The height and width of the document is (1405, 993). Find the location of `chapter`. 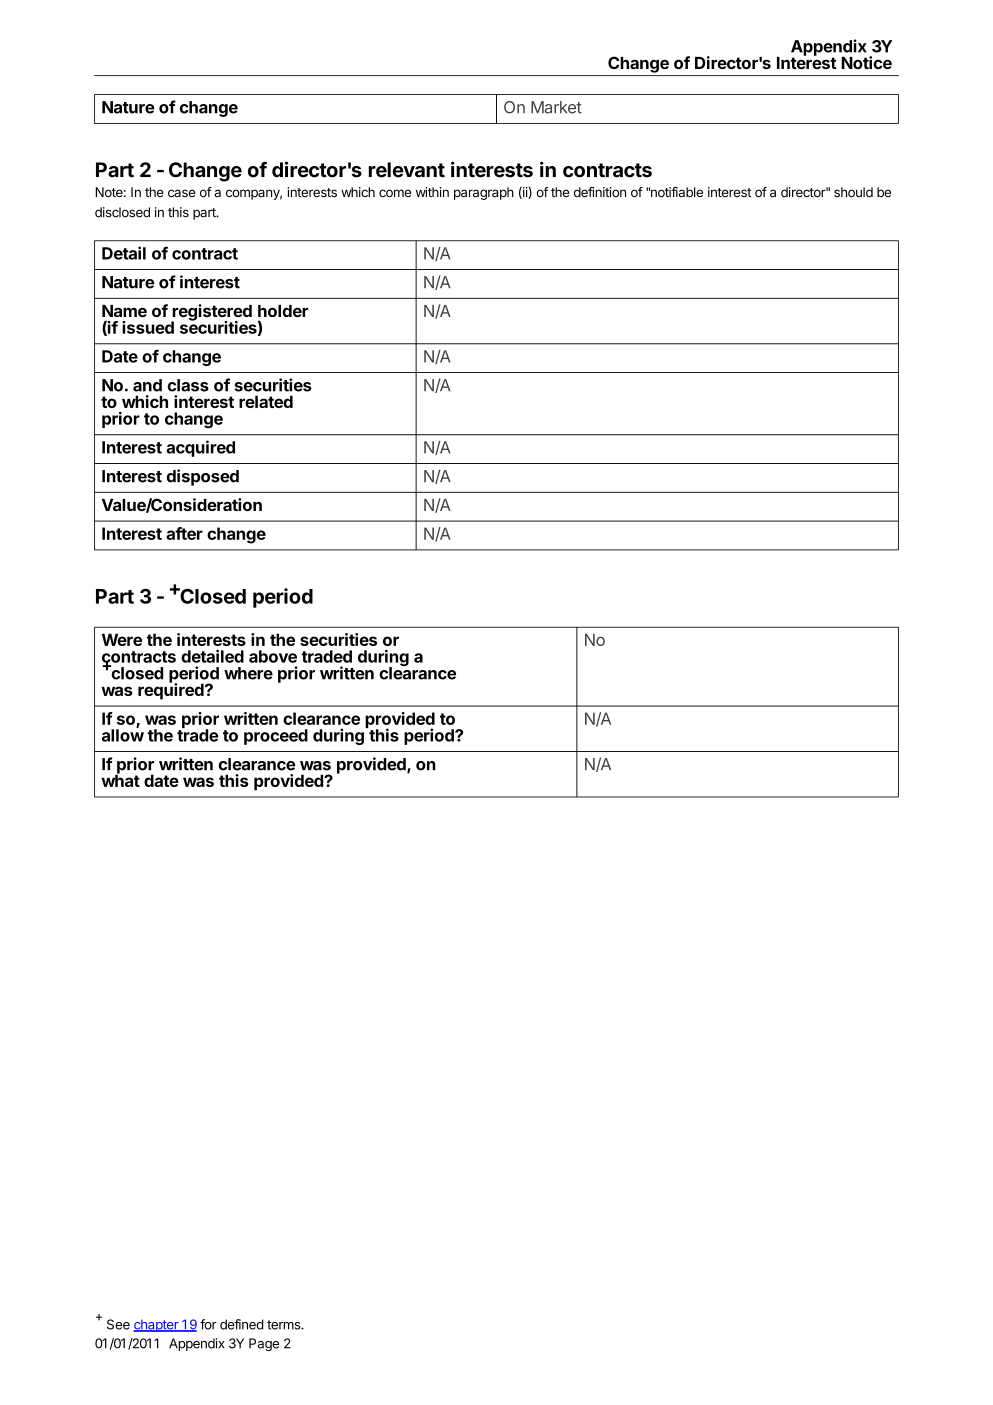

chapter is located at coordinates (157, 1325).
